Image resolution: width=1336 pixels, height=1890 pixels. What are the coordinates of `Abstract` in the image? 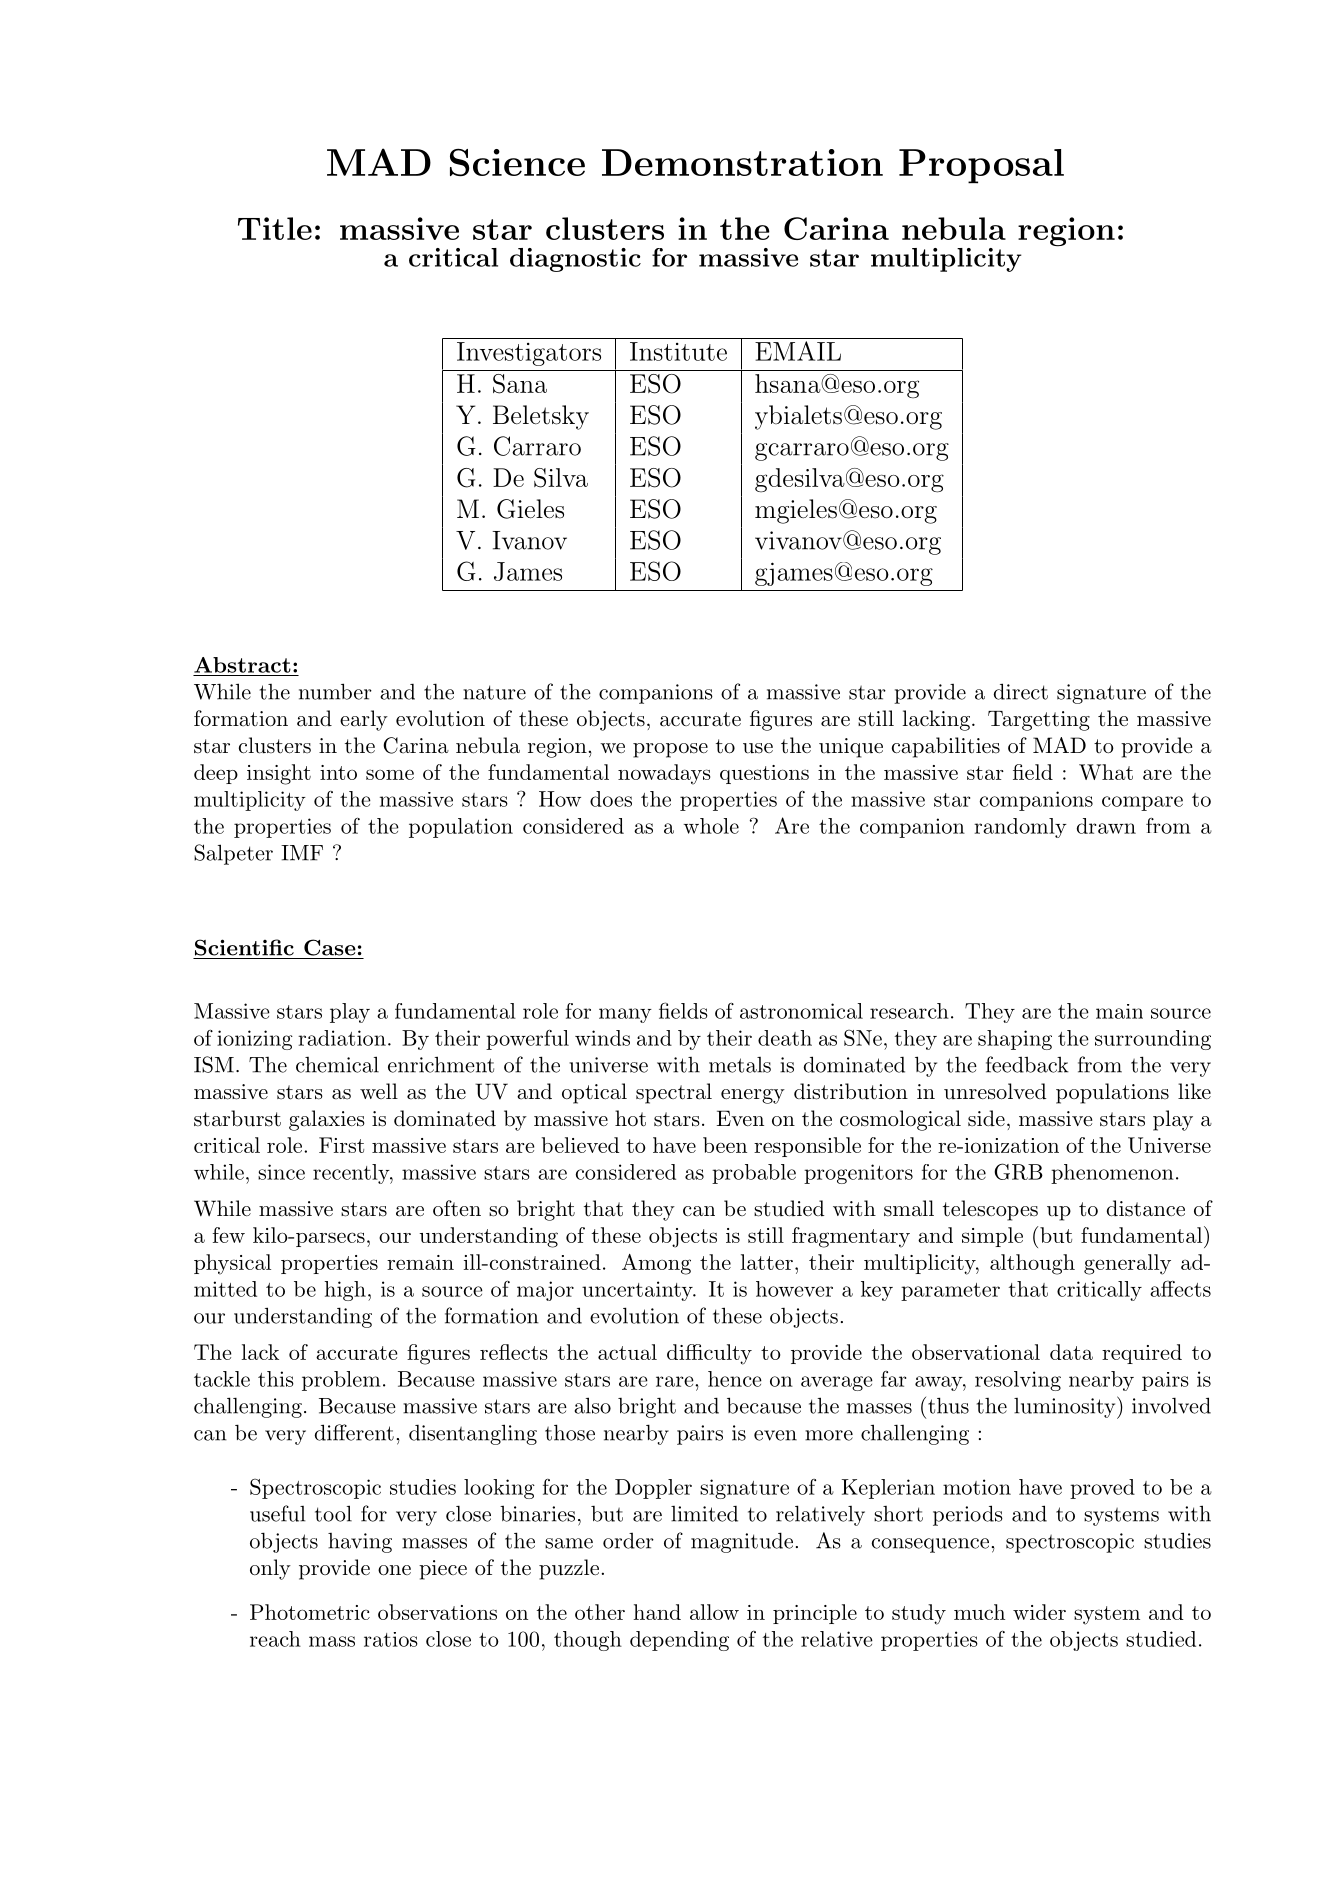 It's located at (242, 665).
